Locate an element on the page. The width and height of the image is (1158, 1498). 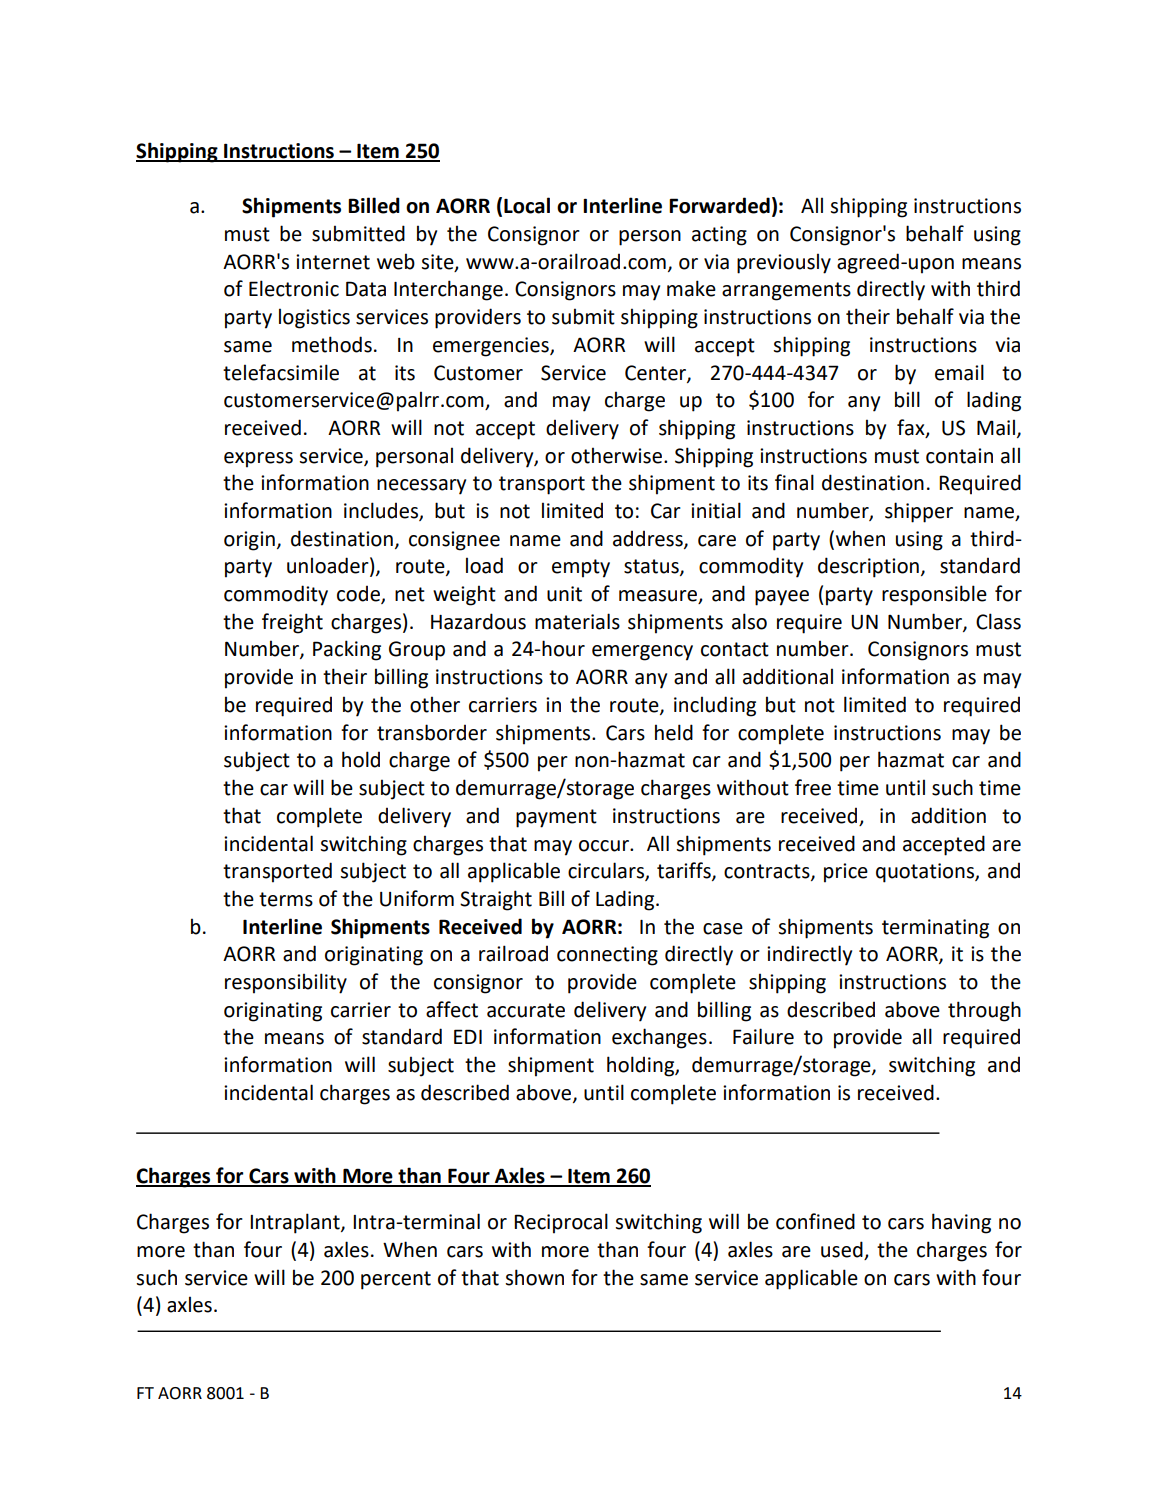
previously is located at coordinates (784, 263).
